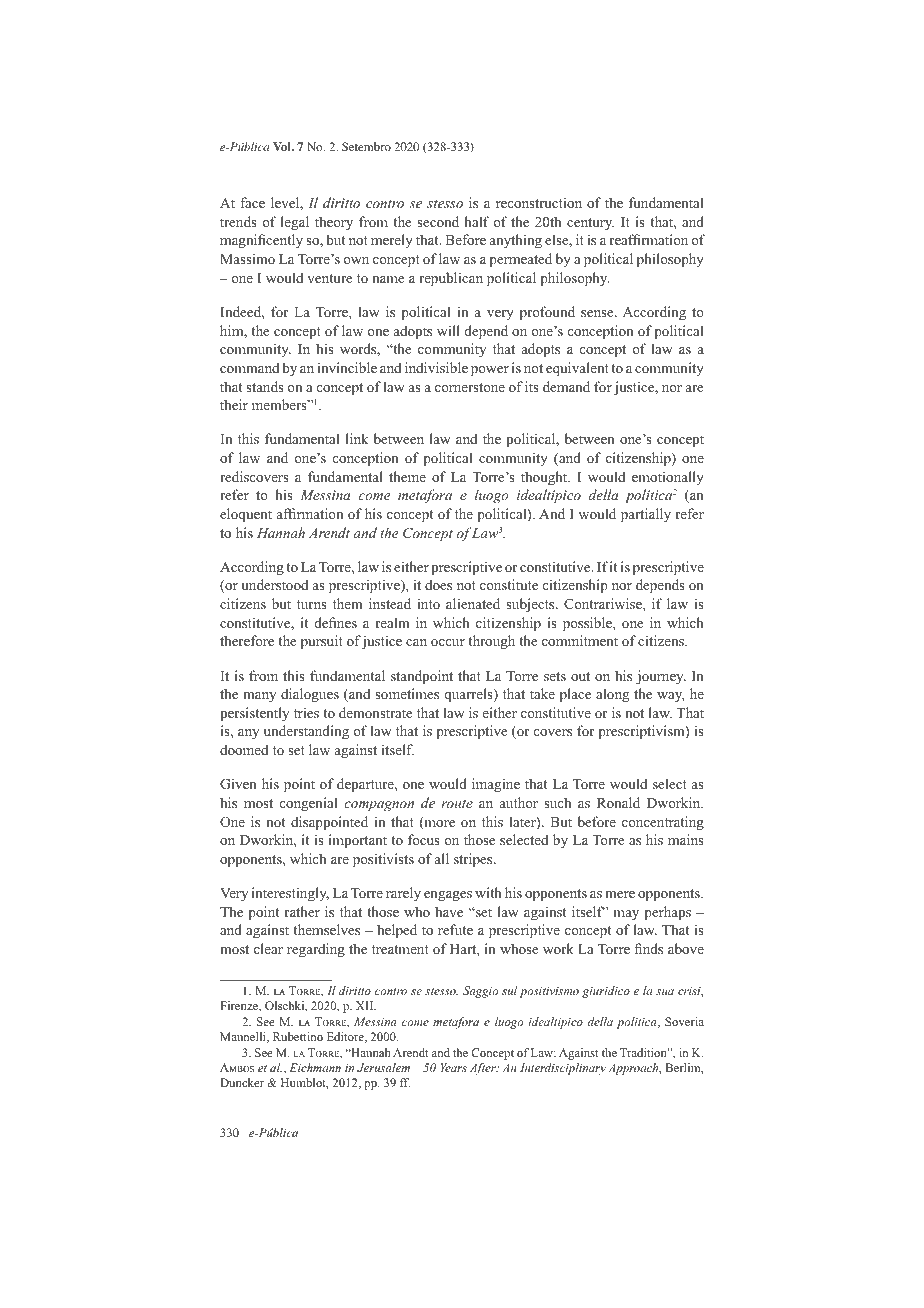  What do you see at coordinates (470, 387) in the screenshot?
I see `cornerstone` at bounding box center [470, 387].
